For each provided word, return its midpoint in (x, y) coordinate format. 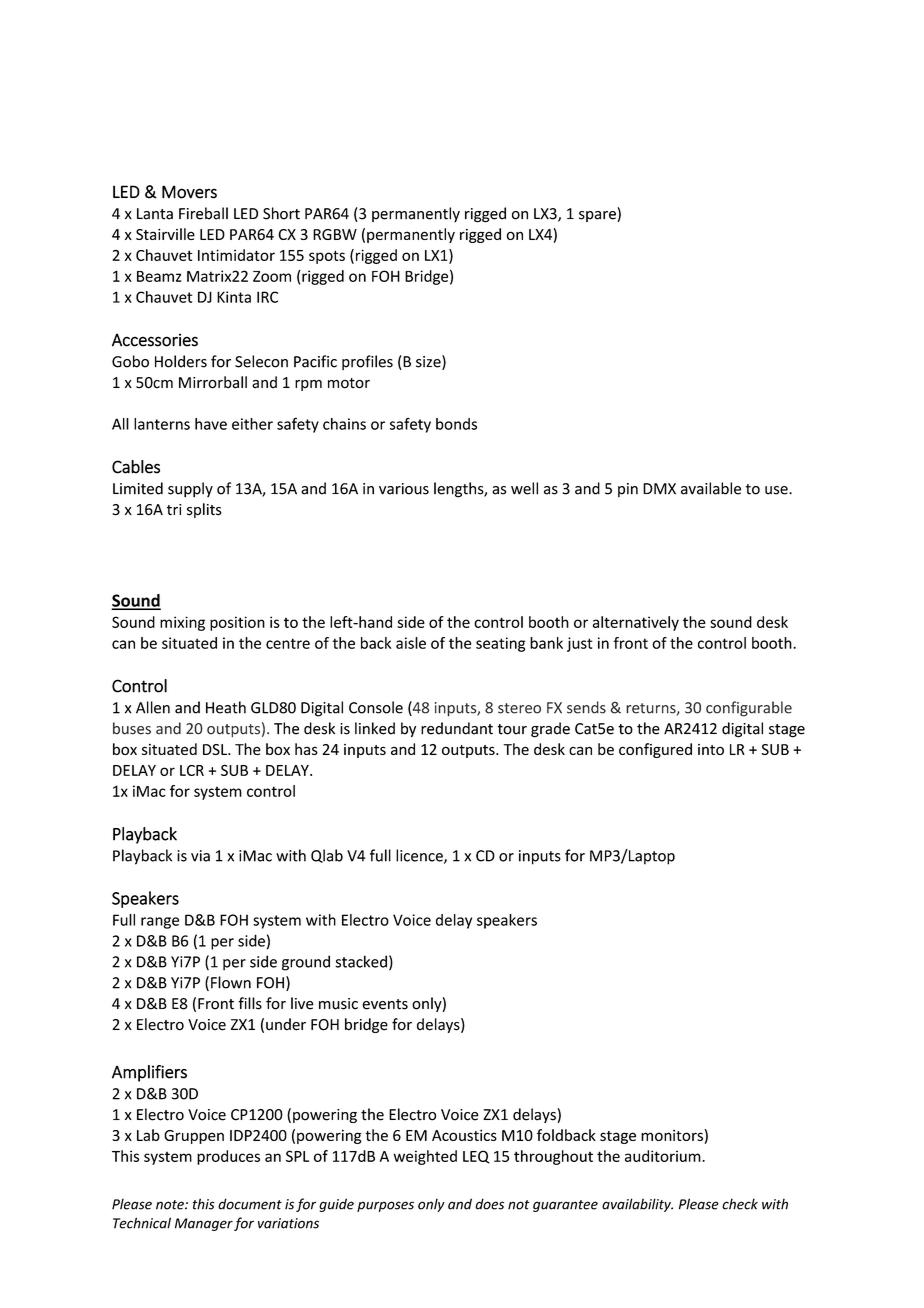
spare (598, 216)
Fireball (203, 213)
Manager (204, 1224)
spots (327, 257)
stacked (361, 961)
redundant (457, 728)
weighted (425, 1157)
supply (190, 490)
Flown (231, 982)
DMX (659, 489)
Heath (226, 707)
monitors (673, 1135)
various (404, 489)
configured (655, 750)
